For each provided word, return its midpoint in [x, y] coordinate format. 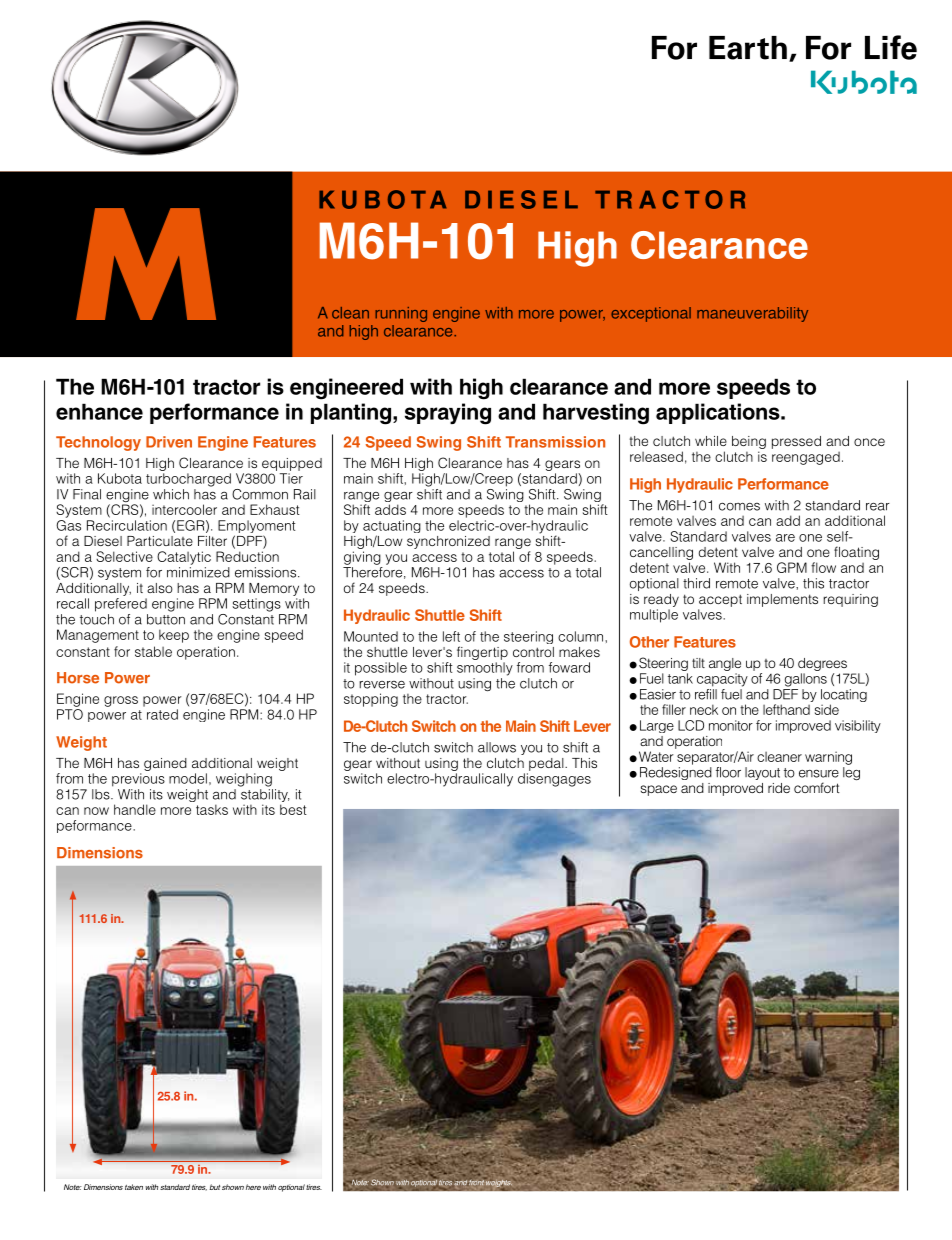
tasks [212, 809]
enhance [99, 411]
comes [739, 507]
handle [135, 809]
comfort [817, 787]
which [171, 494]
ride [779, 788]
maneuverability [752, 314]
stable [153, 651]
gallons [806, 680]
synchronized [448, 542]
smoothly [485, 669]
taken [134, 1187]
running [401, 314]
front [477, 1181]
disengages [554, 780]
